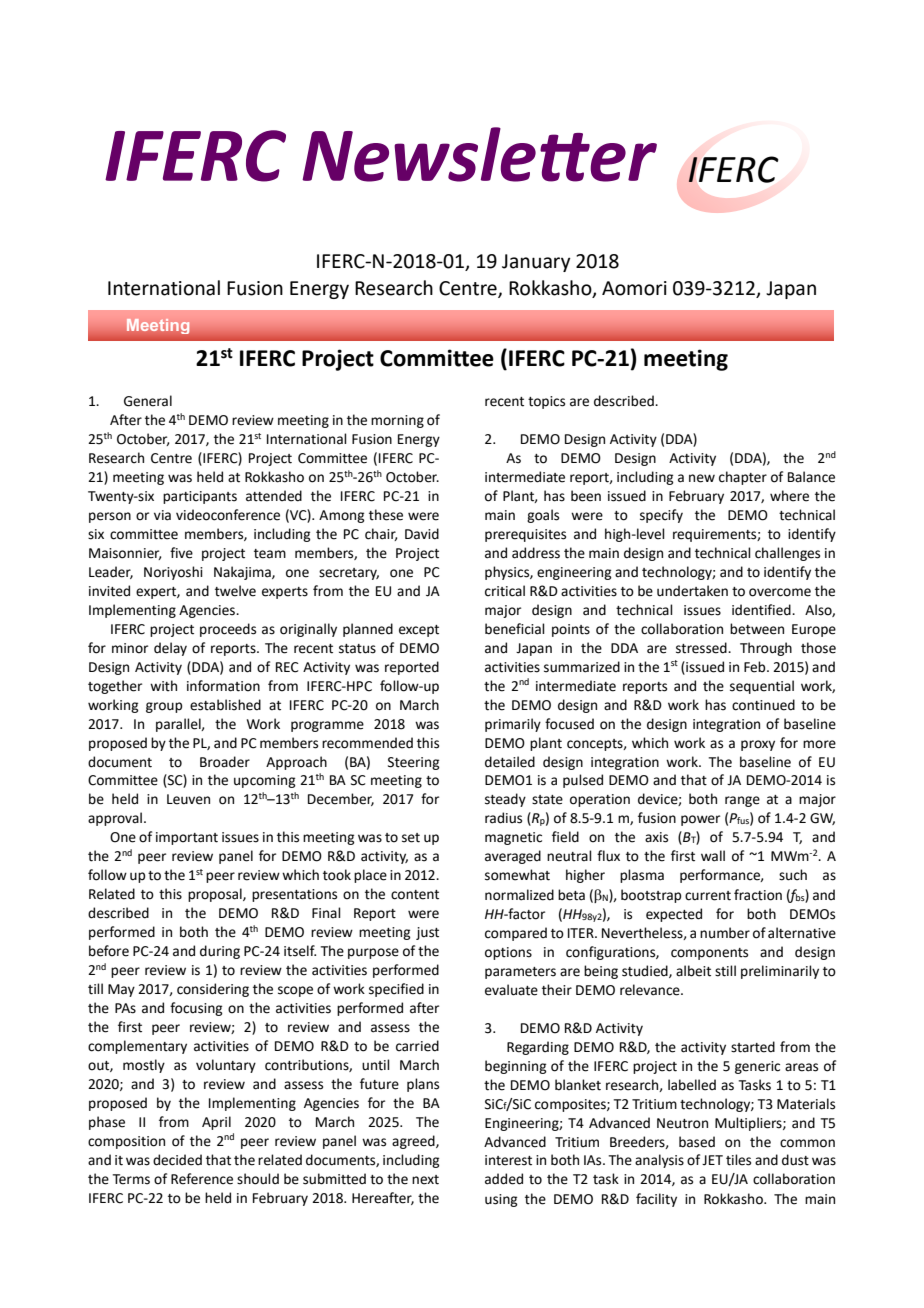 This page has height=1308, width=924. Describe the element at coordinates (164, 707) in the page. I see `group` at that location.
